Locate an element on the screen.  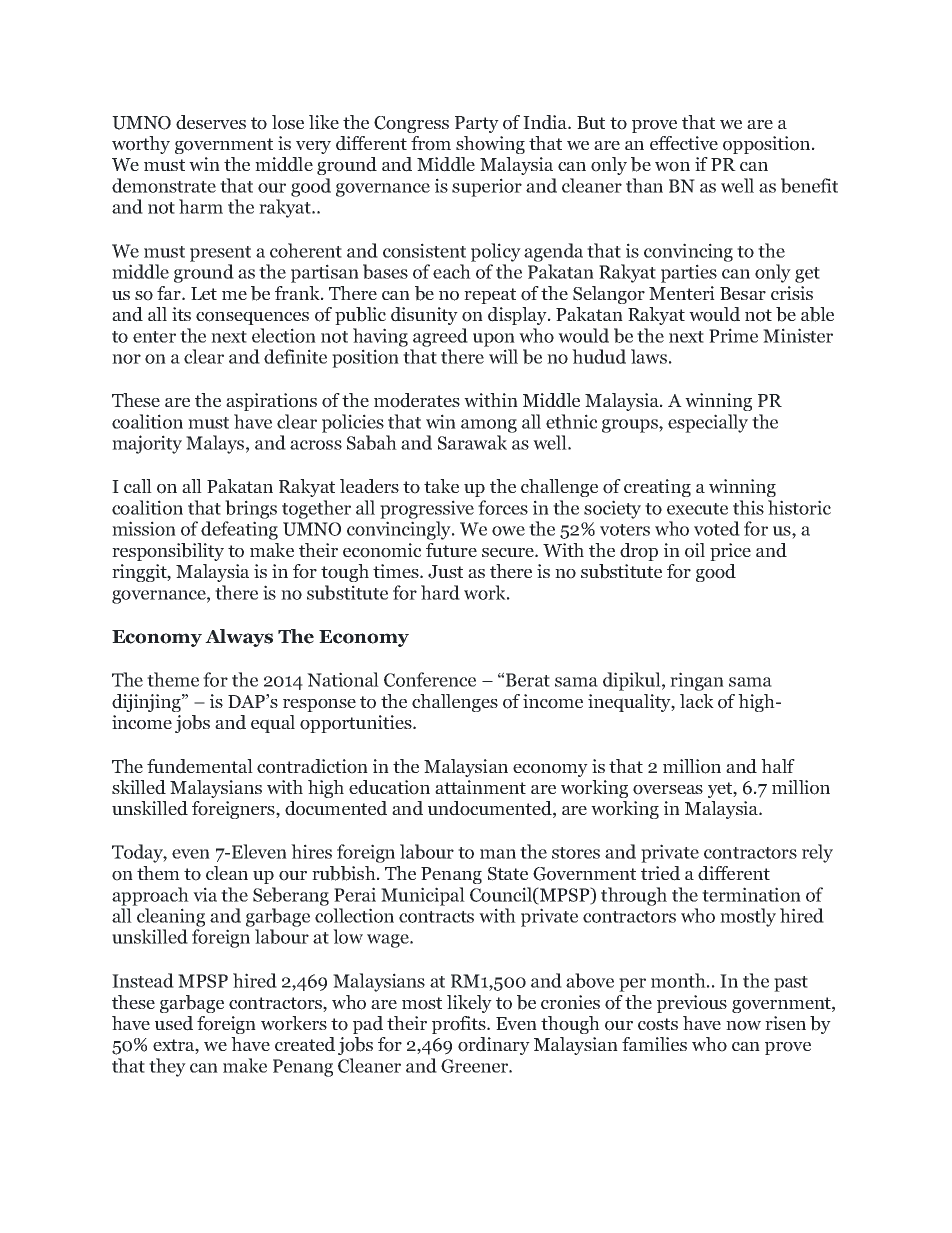
among is located at coordinates (489, 426).
